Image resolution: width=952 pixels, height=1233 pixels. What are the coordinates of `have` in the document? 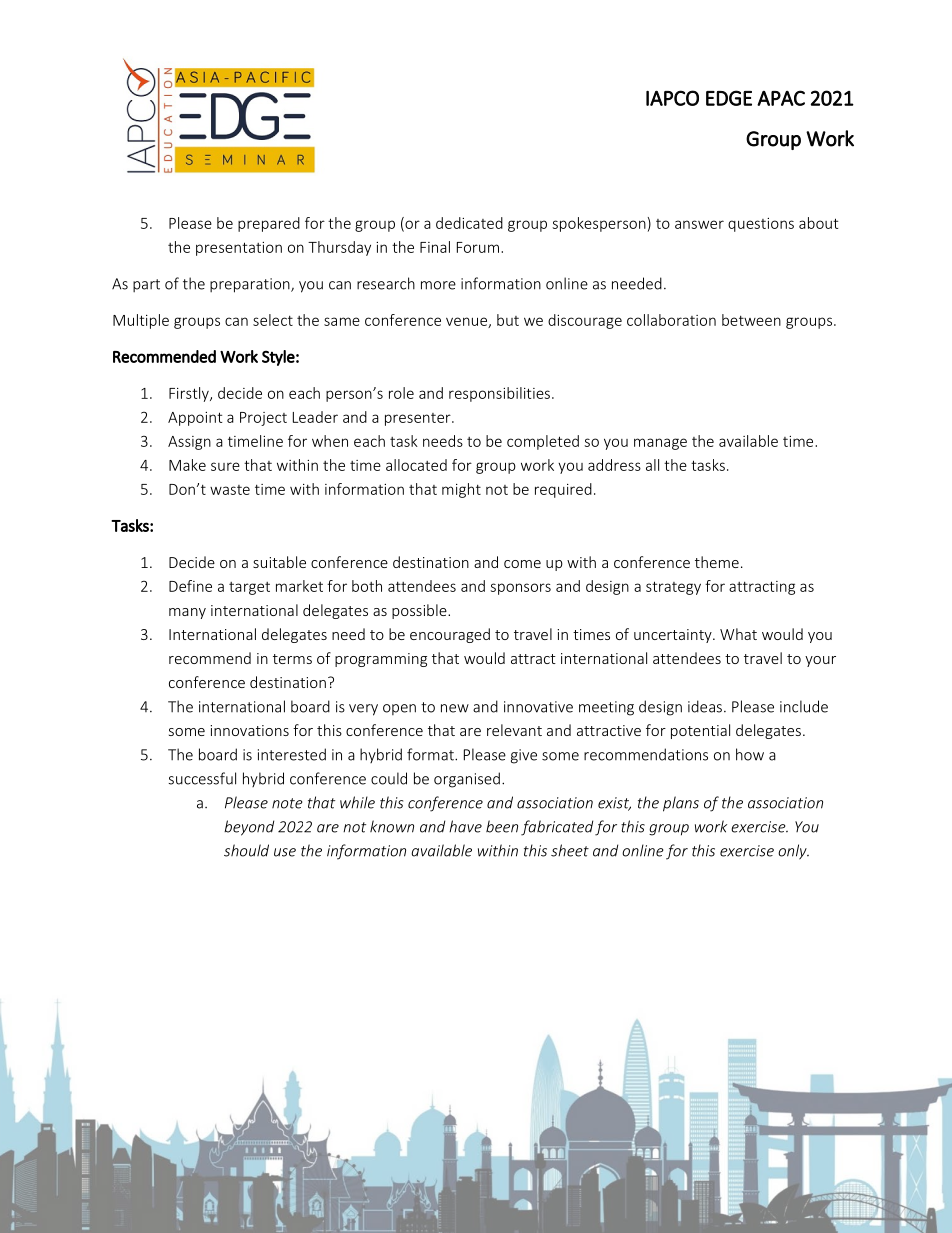 It's located at (465, 826).
